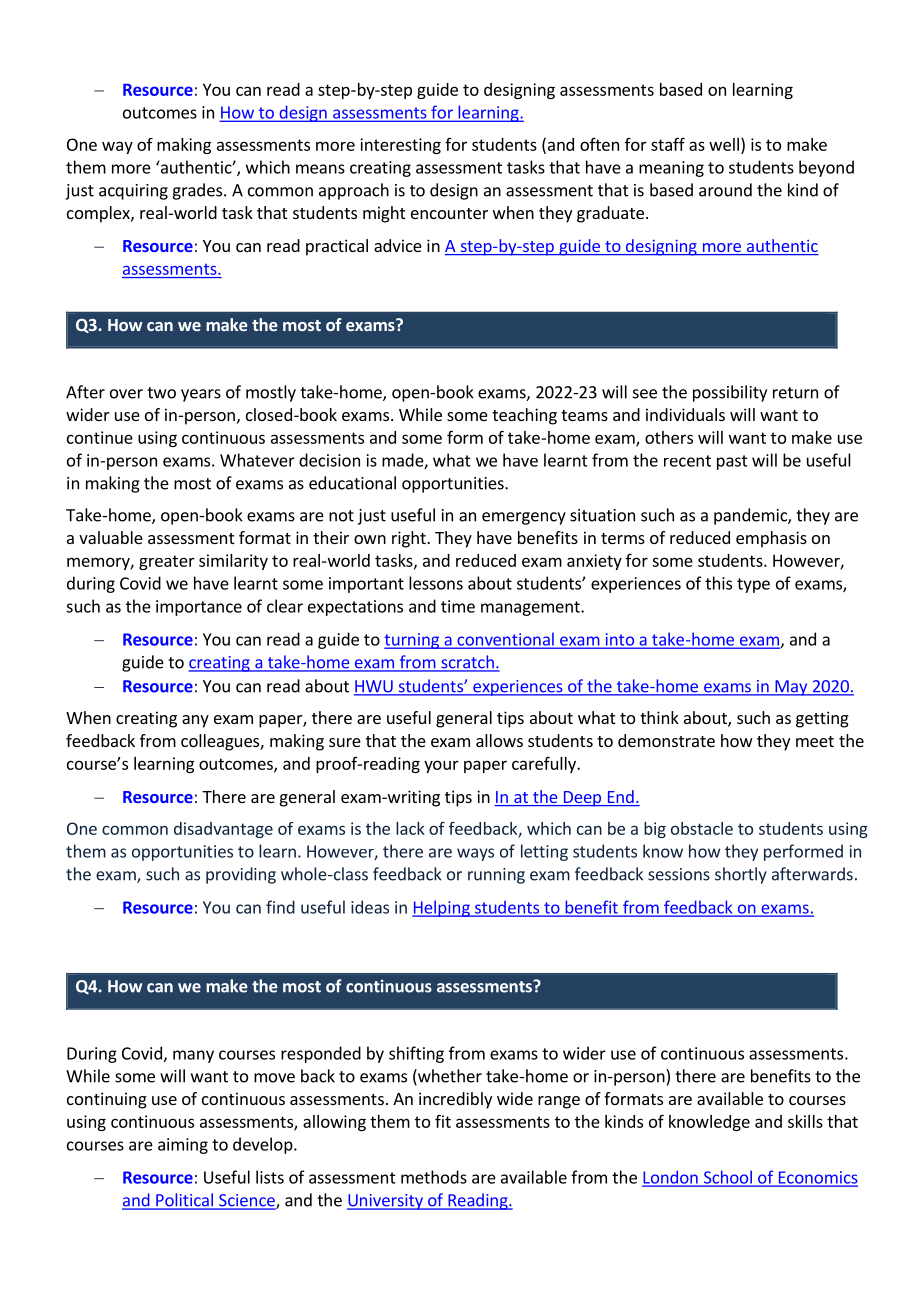  Describe the element at coordinates (791, 688) in the screenshot. I see `May` at that location.
